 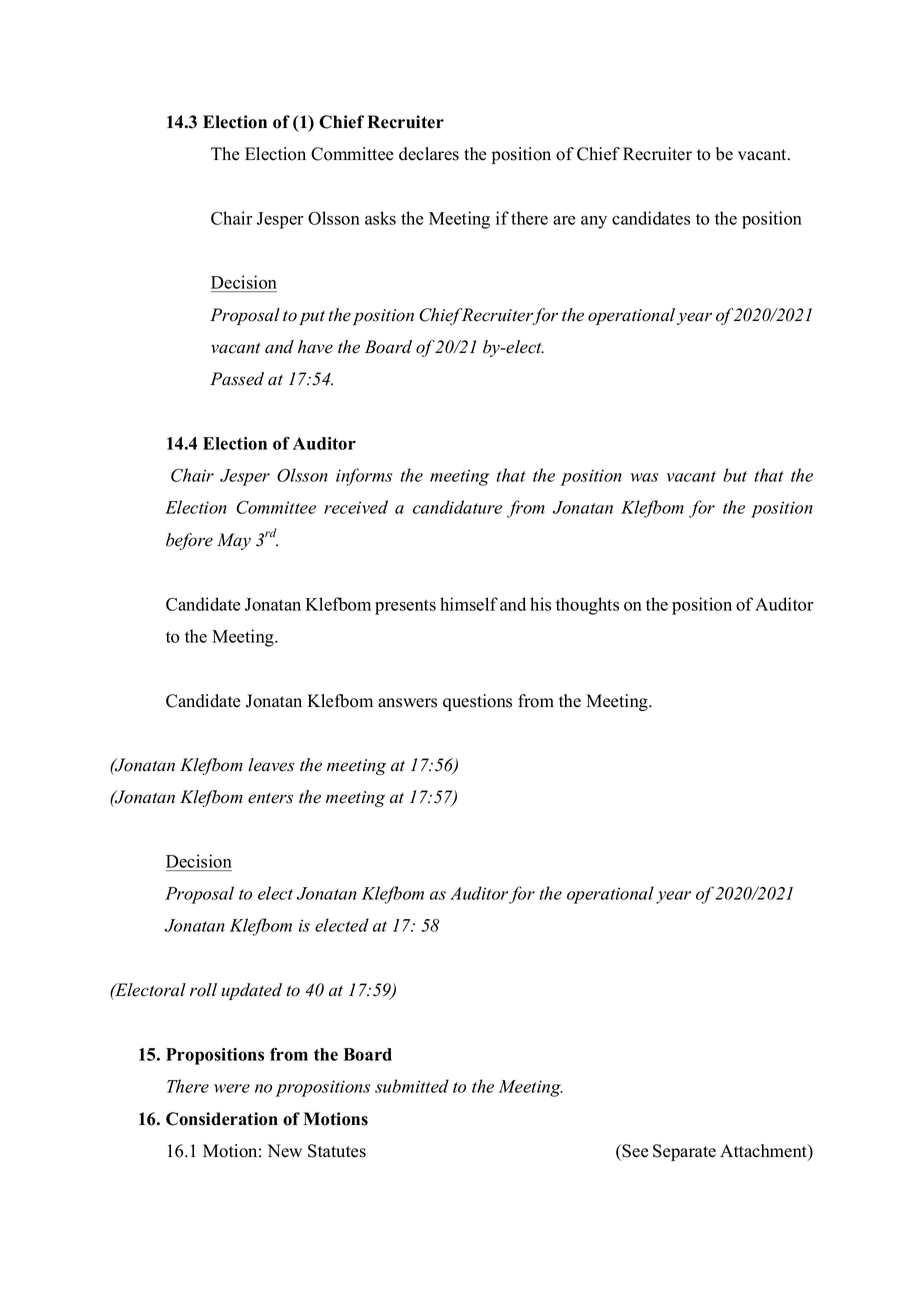 What do you see at coordinates (587, 606) in the page?
I see `thoughts` at bounding box center [587, 606].
